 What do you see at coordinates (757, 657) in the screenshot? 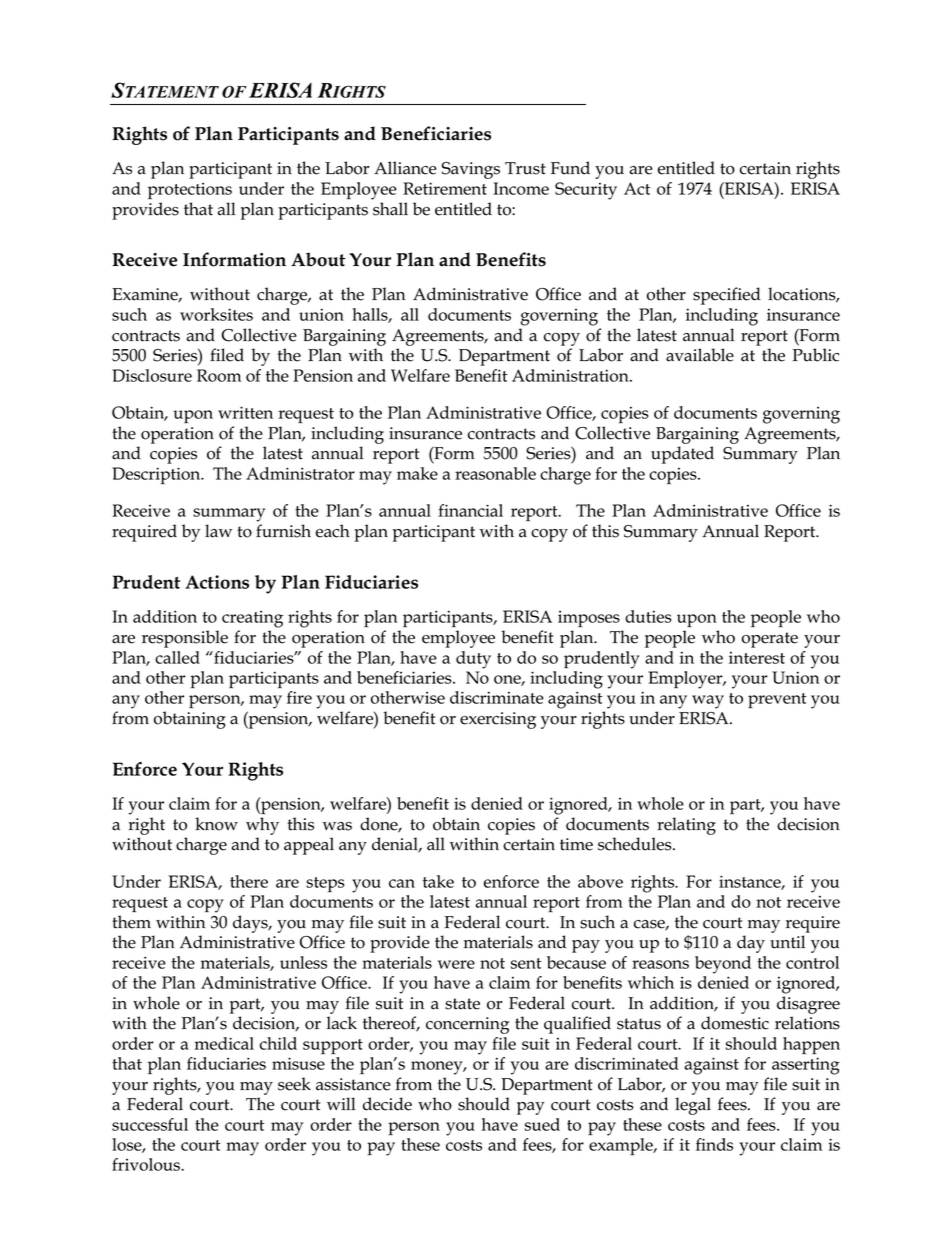
I see `interest` at bounding box center [757, 657].
